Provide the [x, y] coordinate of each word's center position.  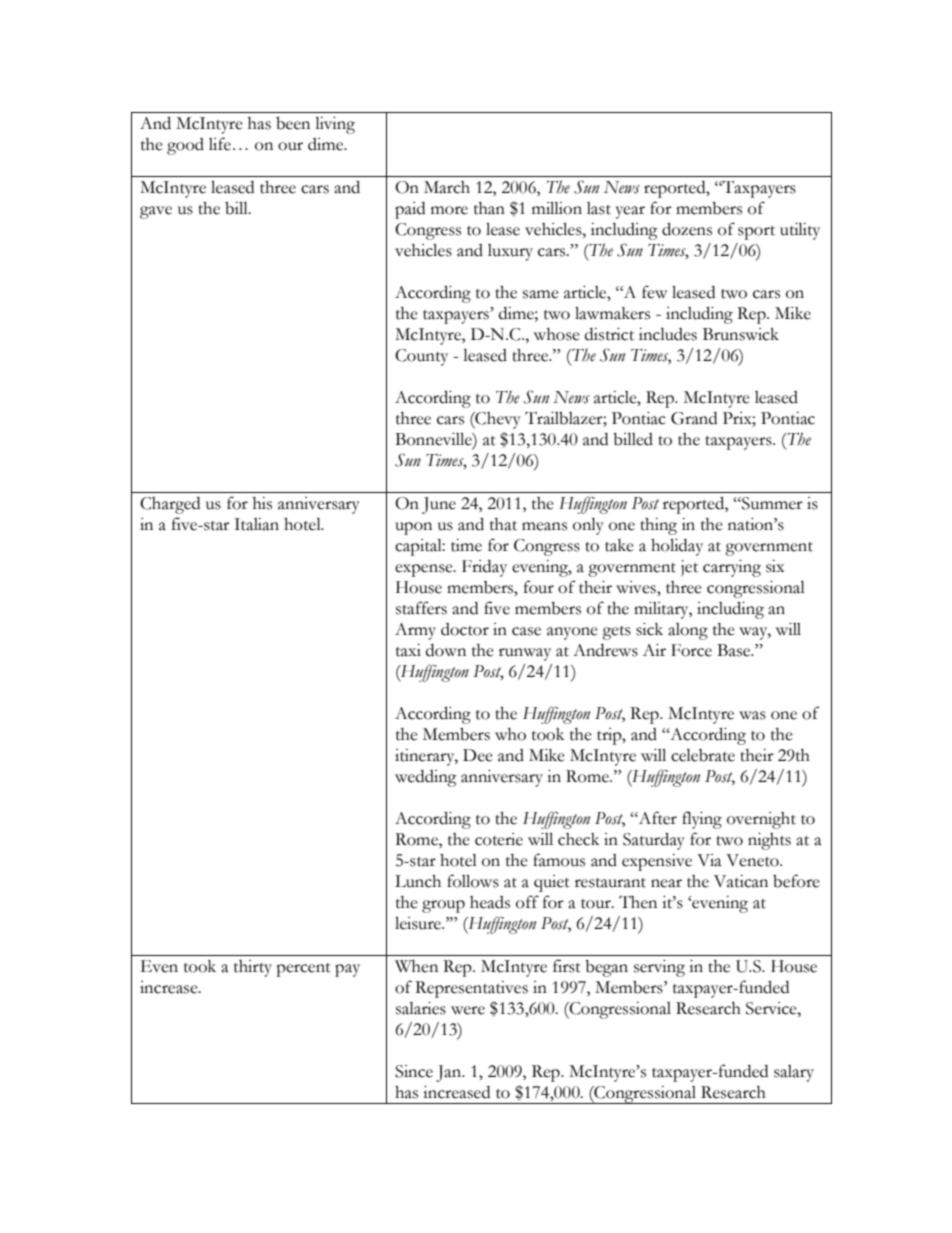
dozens [687, 229]
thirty [253, 968]
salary [794, 1073]
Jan [450, 1073]
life [220, 144]
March [447, 187]
